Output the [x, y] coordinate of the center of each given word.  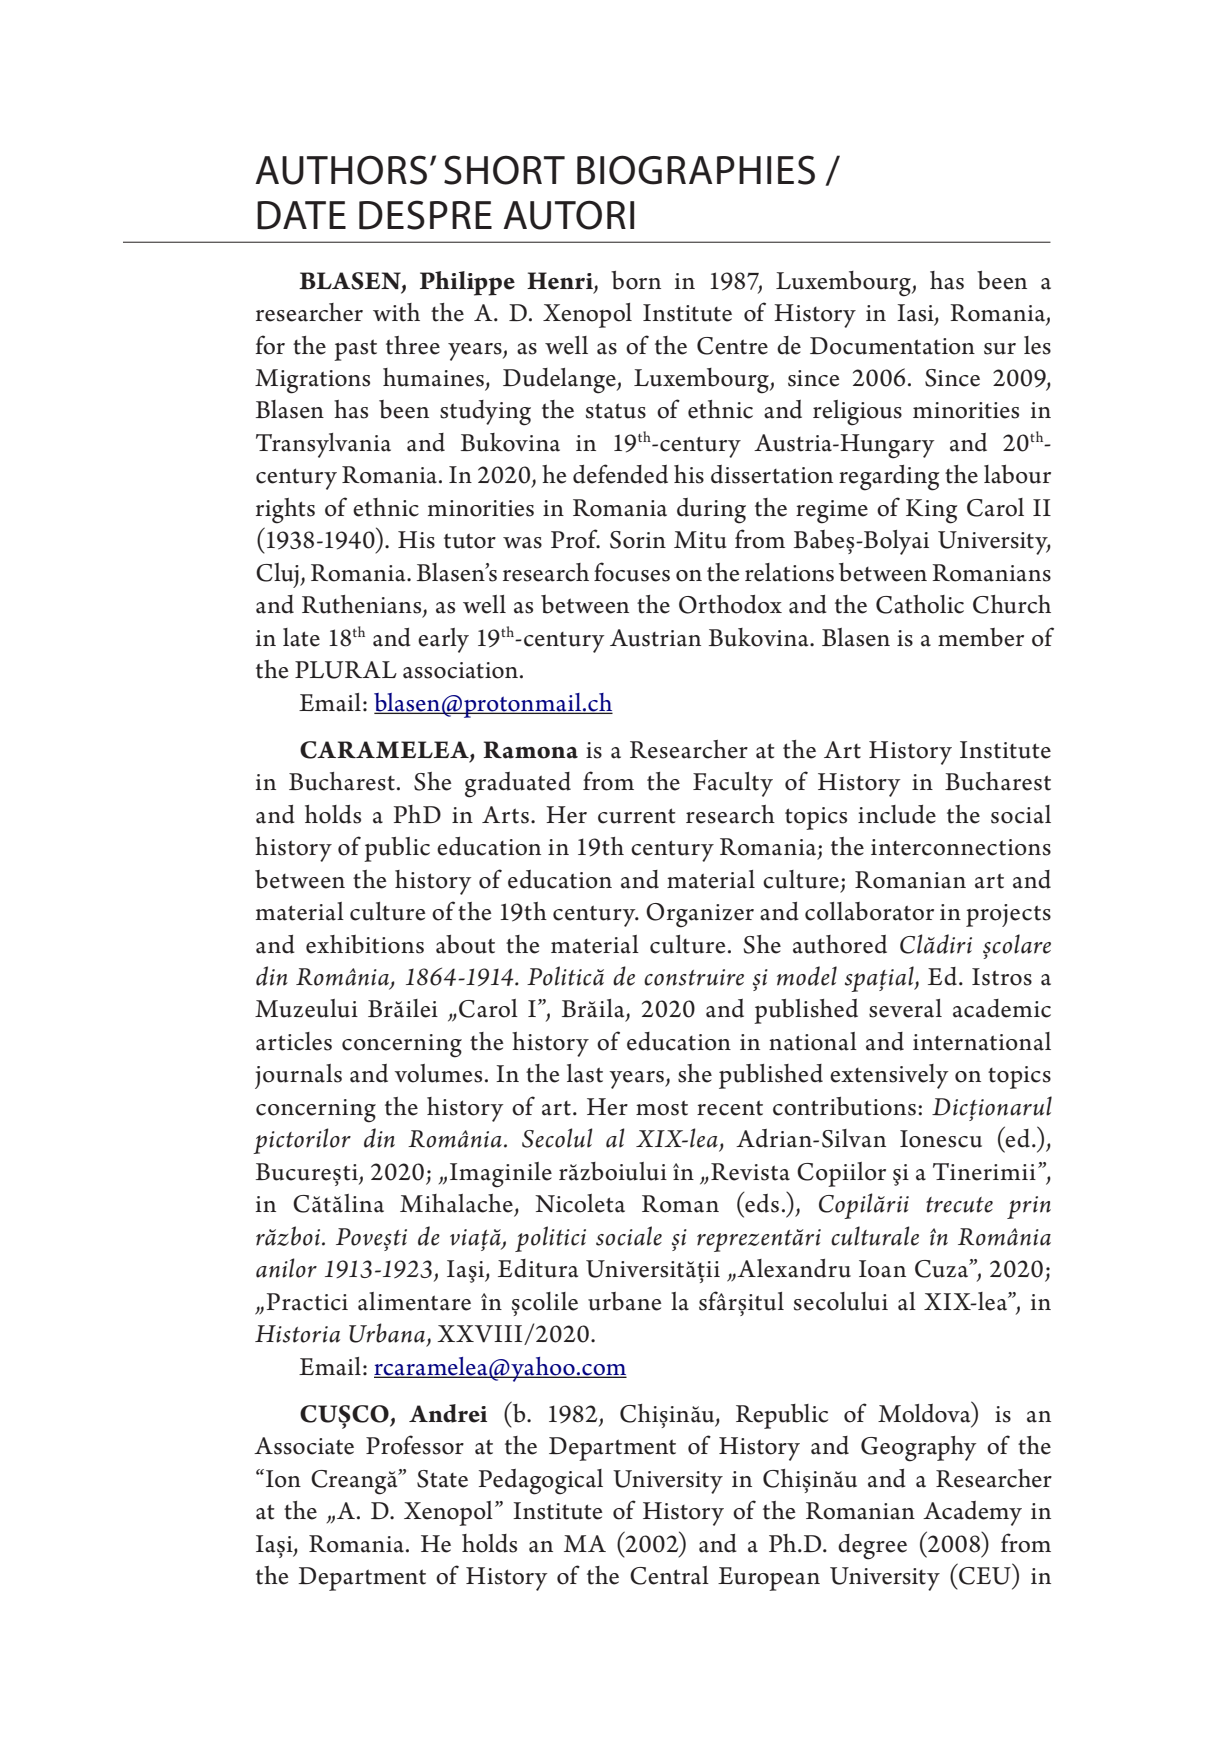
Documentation [892, 346]
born [636, 280]
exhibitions [365, 944]
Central [669, 1575]
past [355, 350]
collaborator [869, 911]
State [442, 1479]
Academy [972, 1513]
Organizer [700, 915]
